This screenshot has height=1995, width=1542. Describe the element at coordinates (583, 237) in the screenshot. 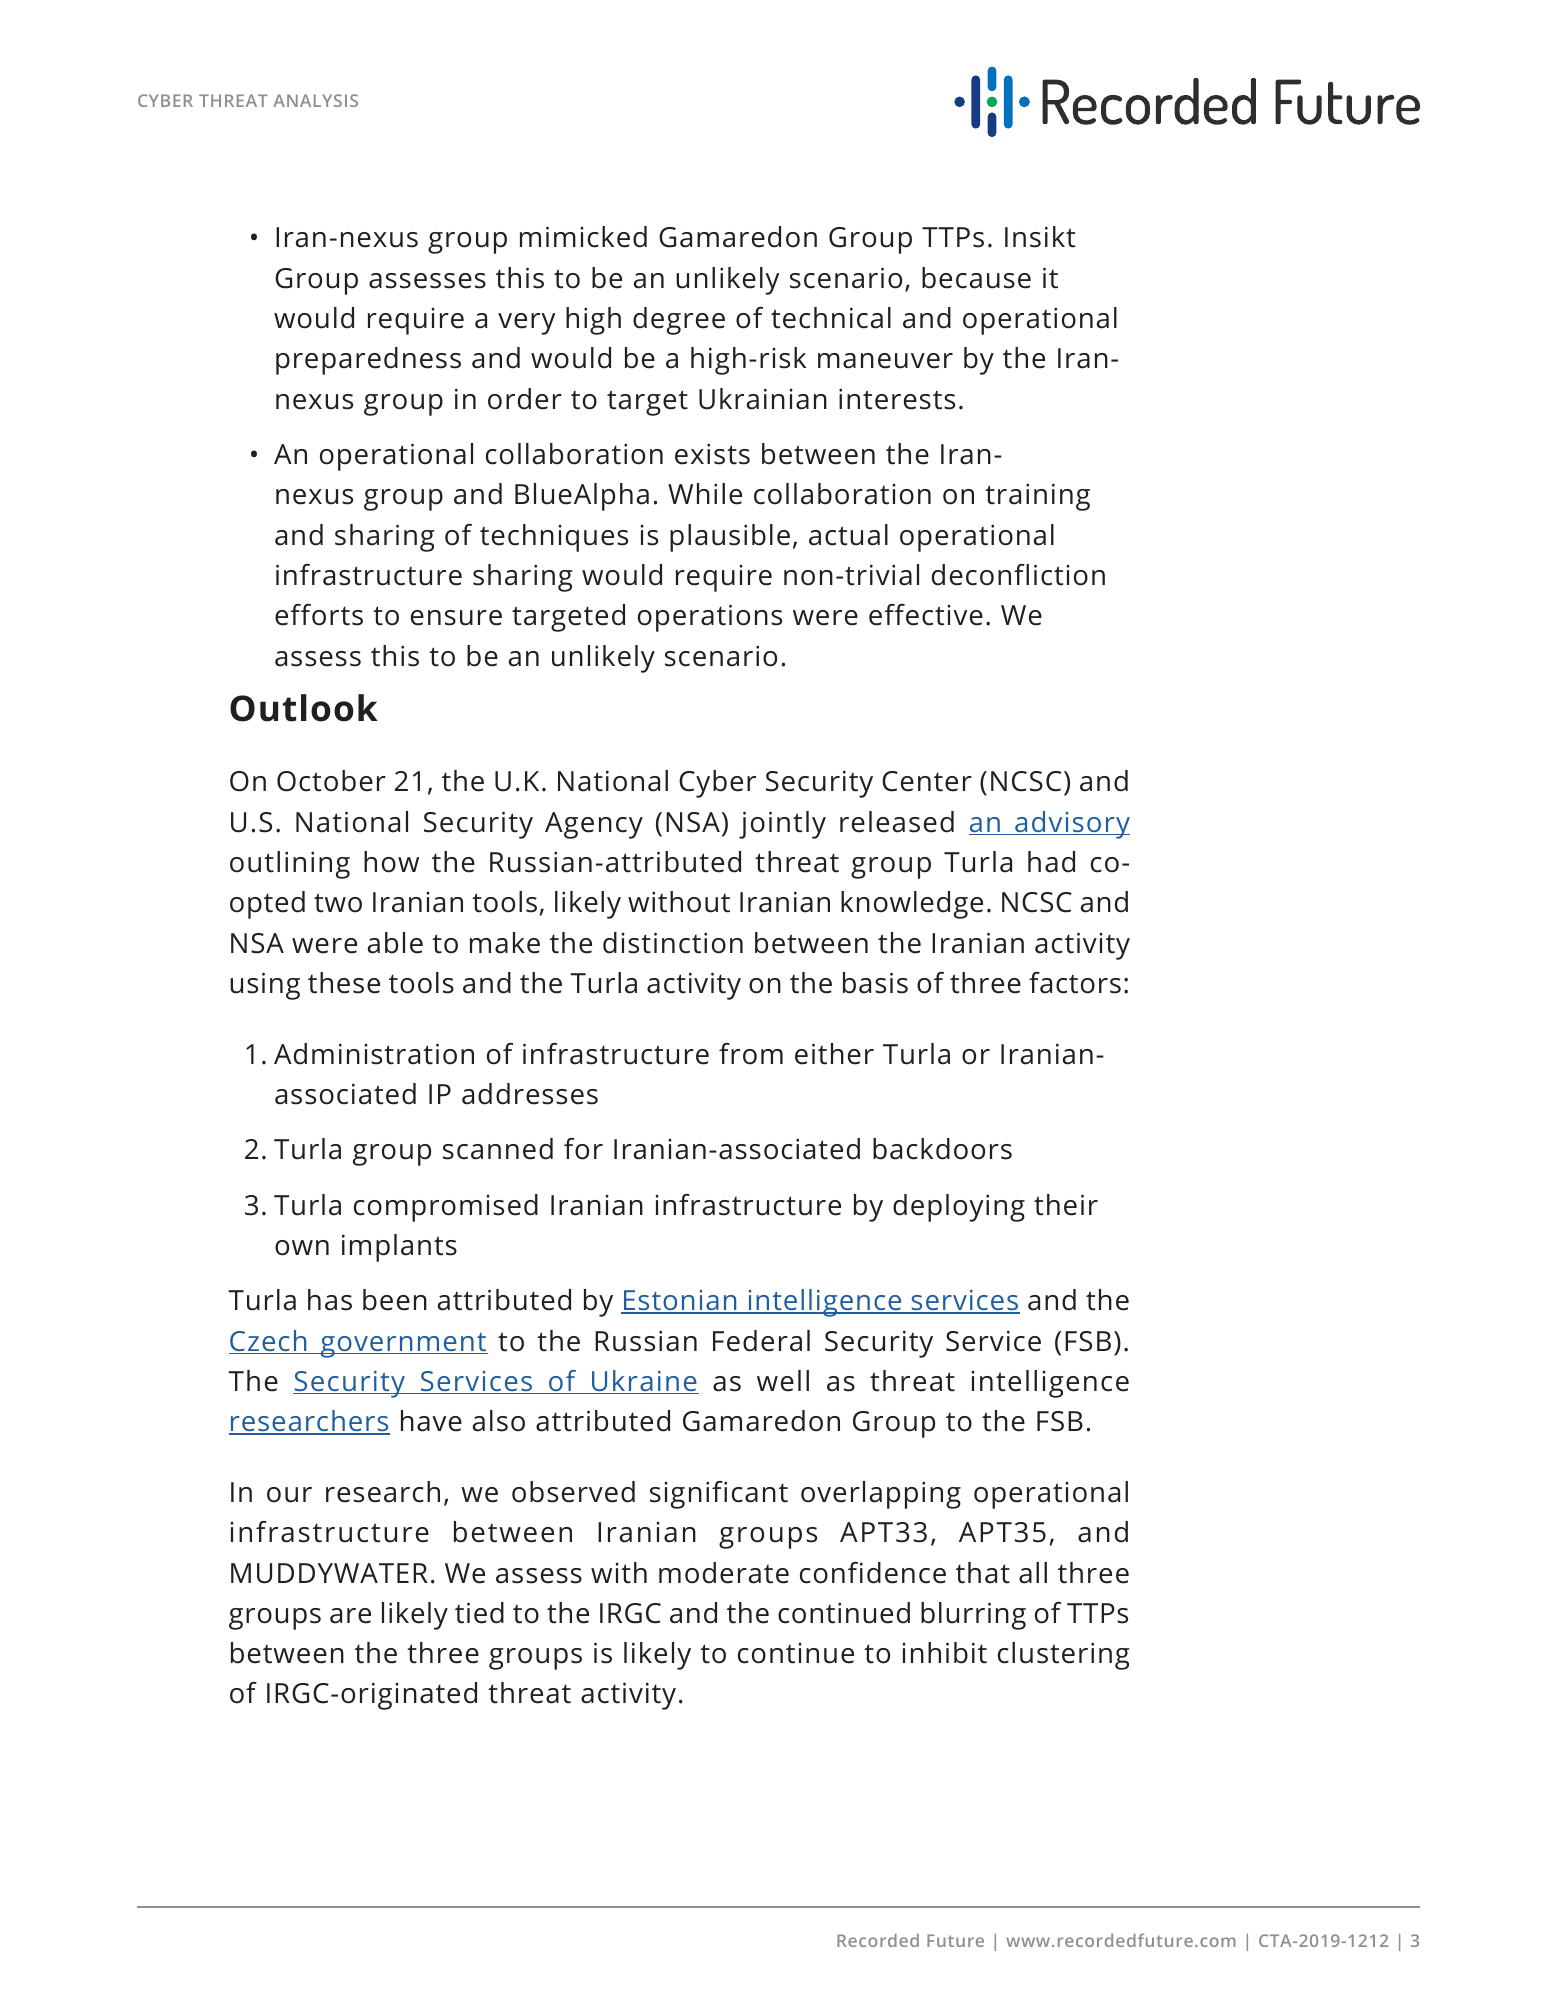

I see `mimicked` at that location.
